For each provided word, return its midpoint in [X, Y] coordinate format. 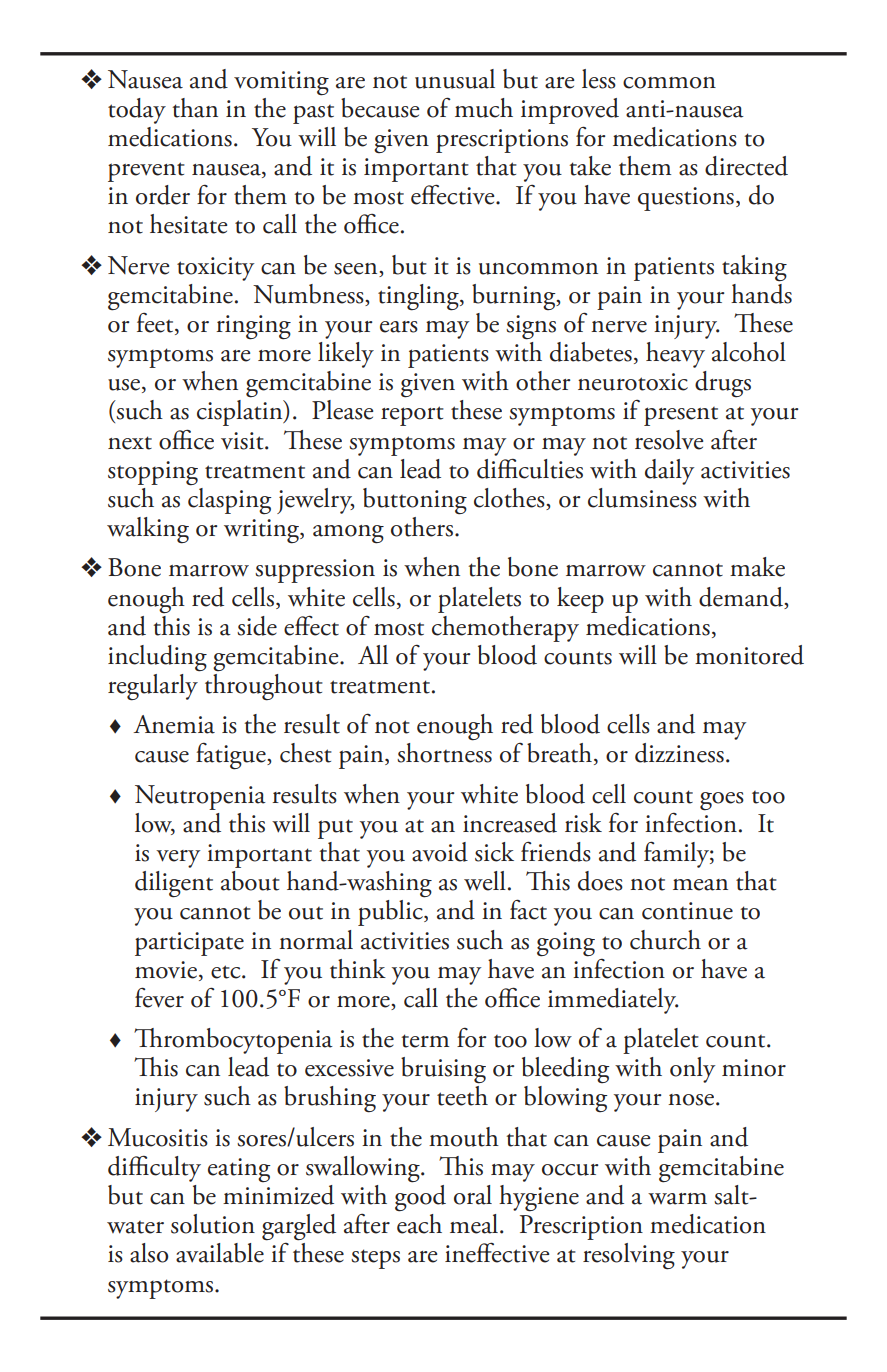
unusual [455, 79]
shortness [444, 753]
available [220, 1253]
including [157, 658]
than [195, 108]
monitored [749, 655]
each [419, 1224]
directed [746, 166]
